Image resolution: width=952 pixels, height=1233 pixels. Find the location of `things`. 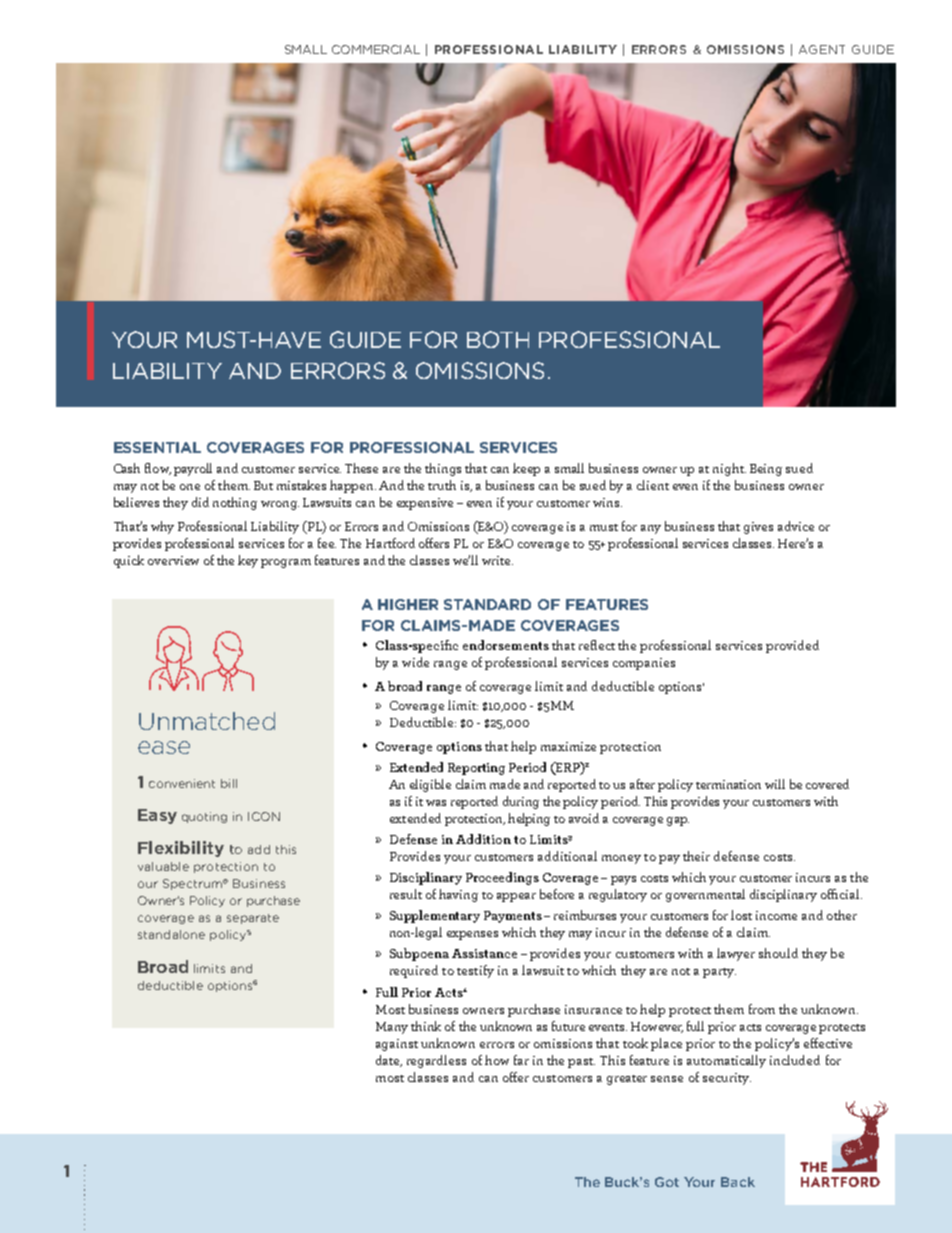

things is located at coordinates (443, 469).
